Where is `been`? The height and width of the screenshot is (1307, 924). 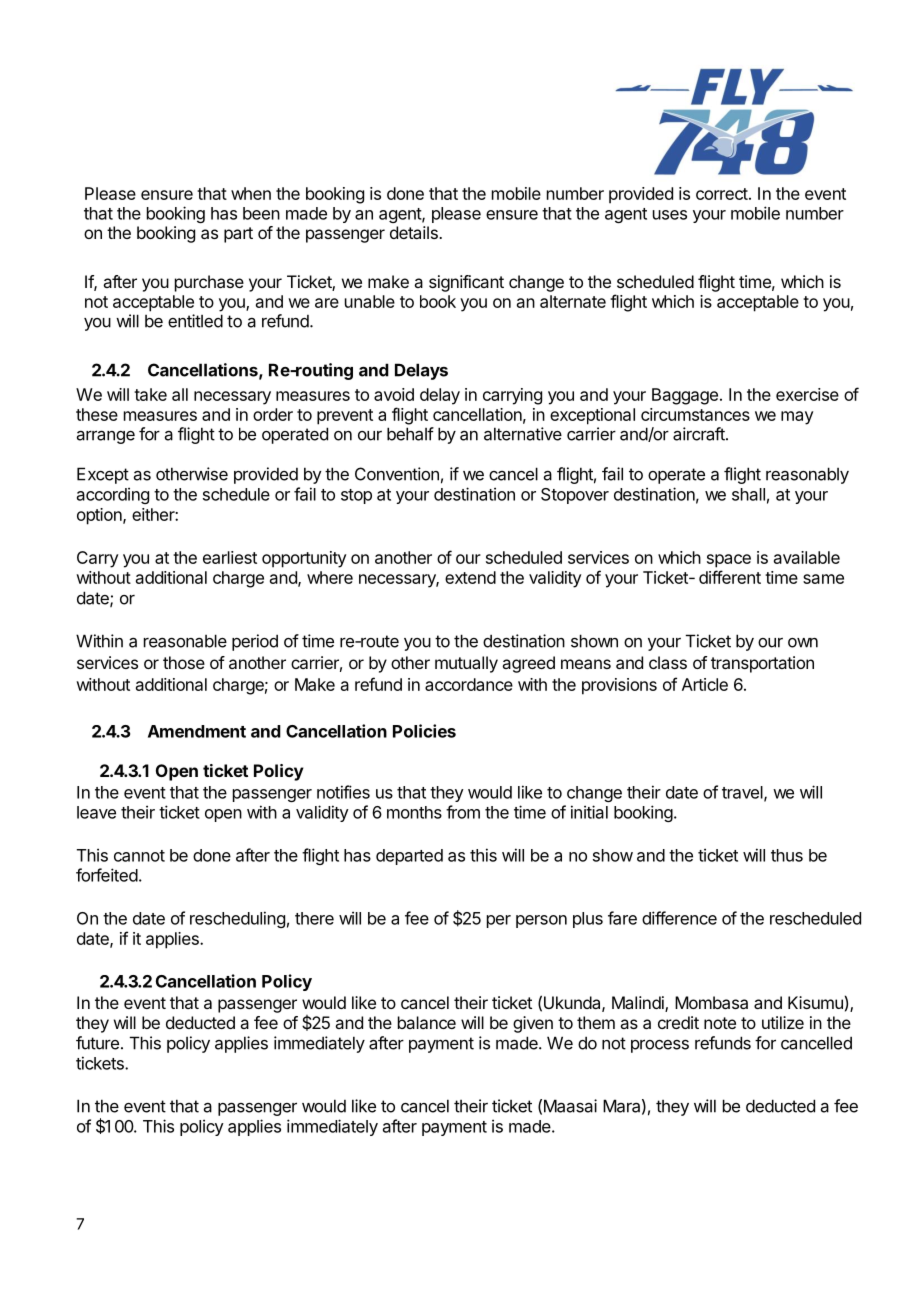 been is located at coordinates (261, 213).
